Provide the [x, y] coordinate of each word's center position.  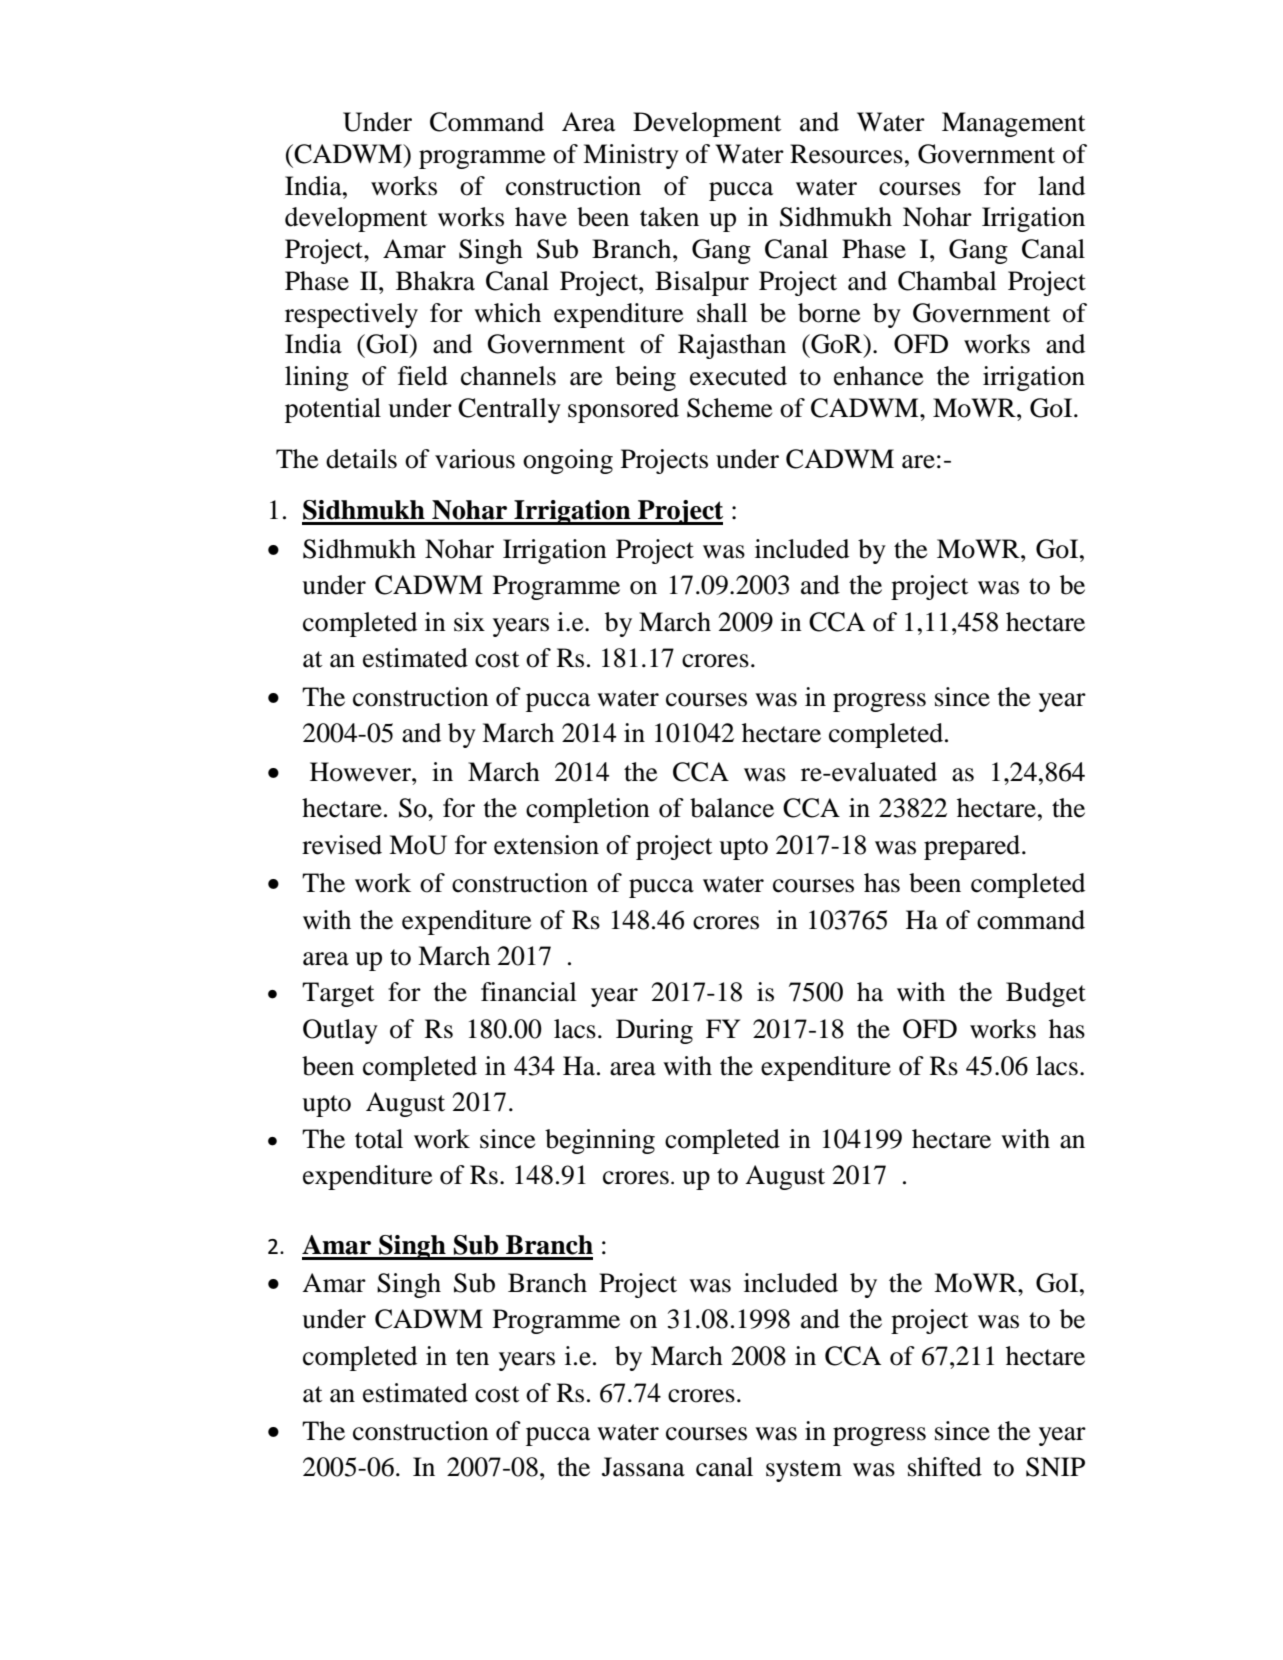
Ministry [631, 156]
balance [732, 808]
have [541, 217]
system [804, 1471]
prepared [973, 847]
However [361, 772]
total [379, 1139]
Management [1014, 124]
